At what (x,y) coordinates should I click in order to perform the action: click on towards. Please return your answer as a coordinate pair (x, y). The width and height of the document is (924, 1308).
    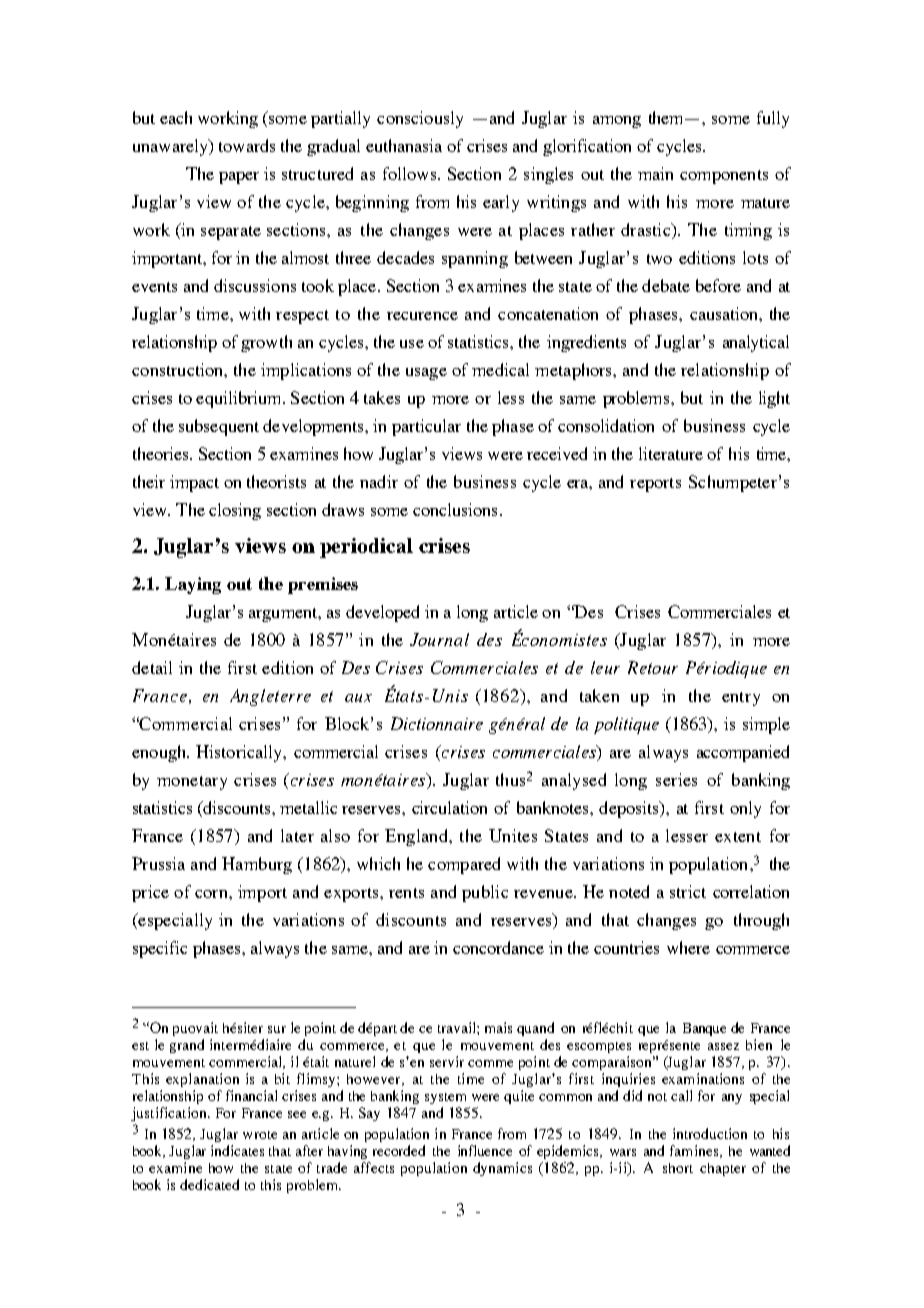
    Looking at the image, I should click on (247, 145).
